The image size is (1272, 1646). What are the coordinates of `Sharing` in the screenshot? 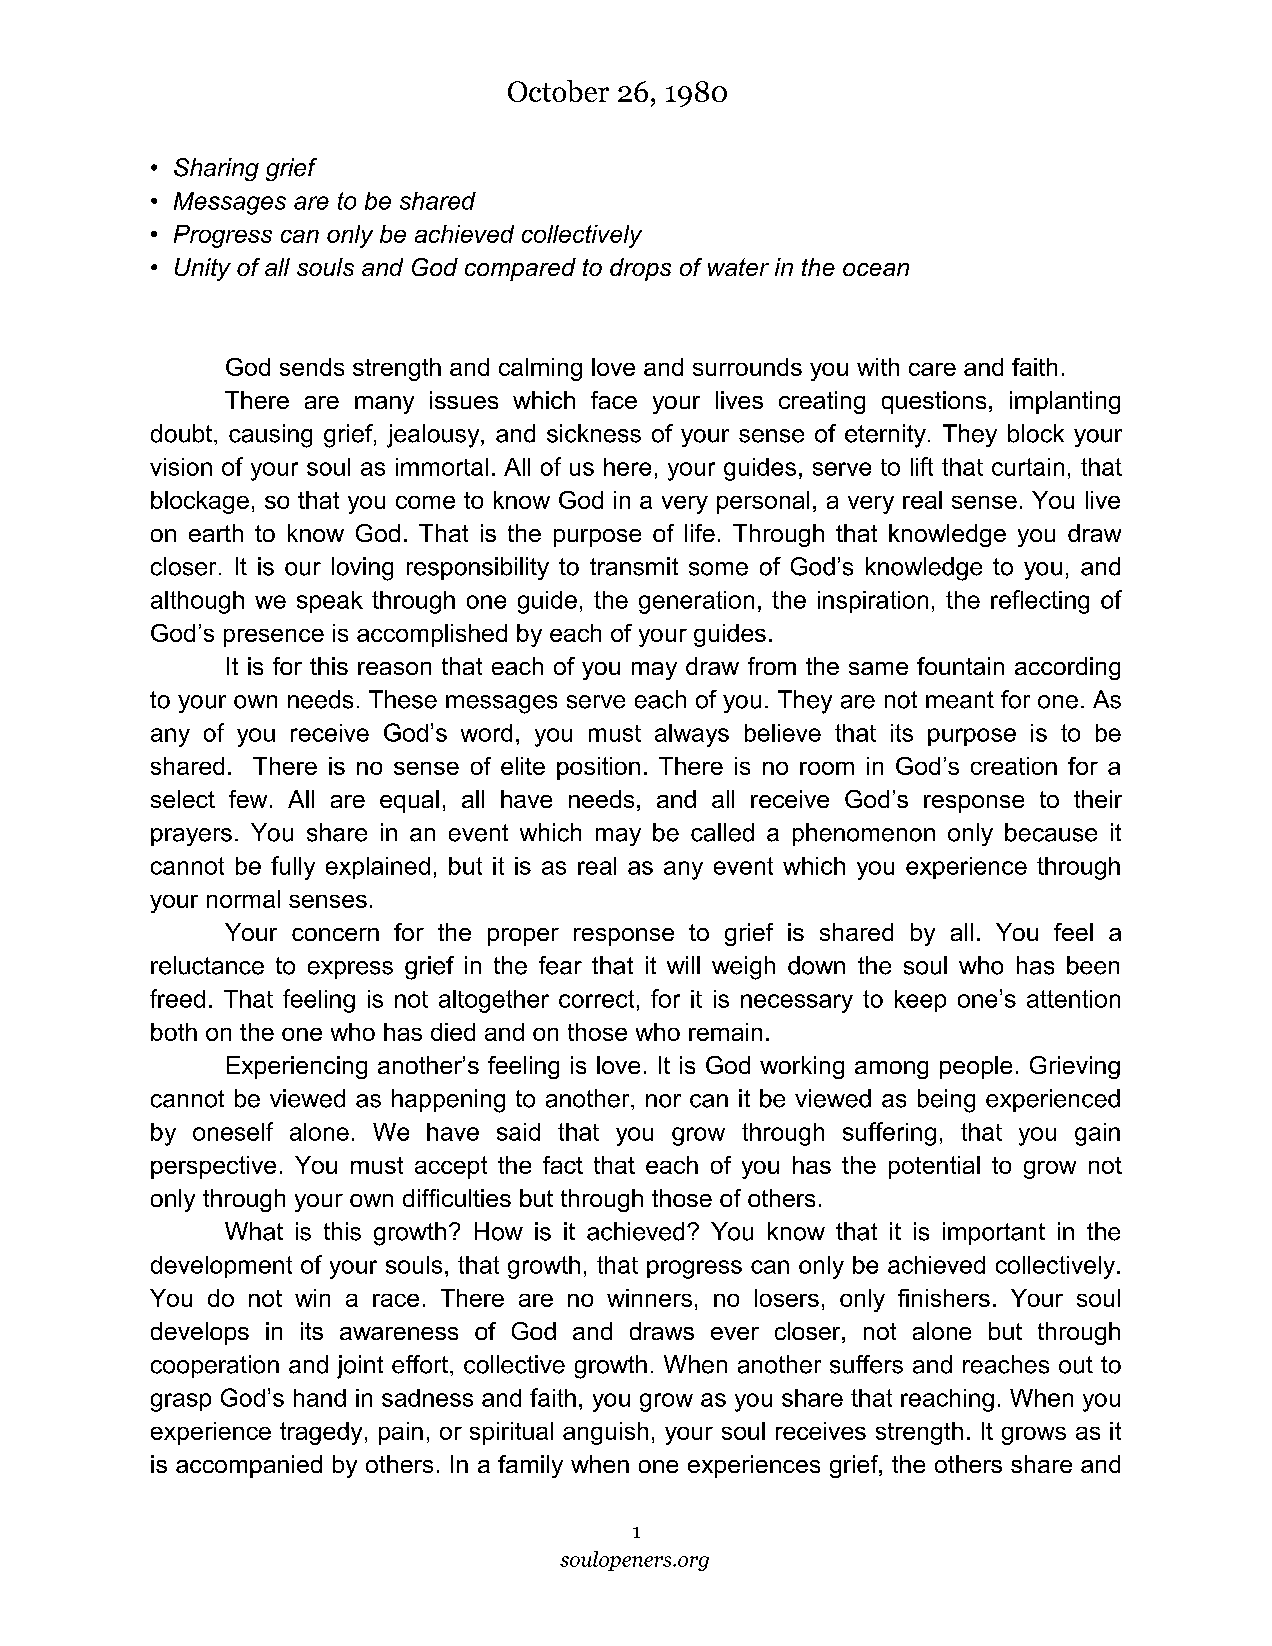 It's located at (216, 169).
